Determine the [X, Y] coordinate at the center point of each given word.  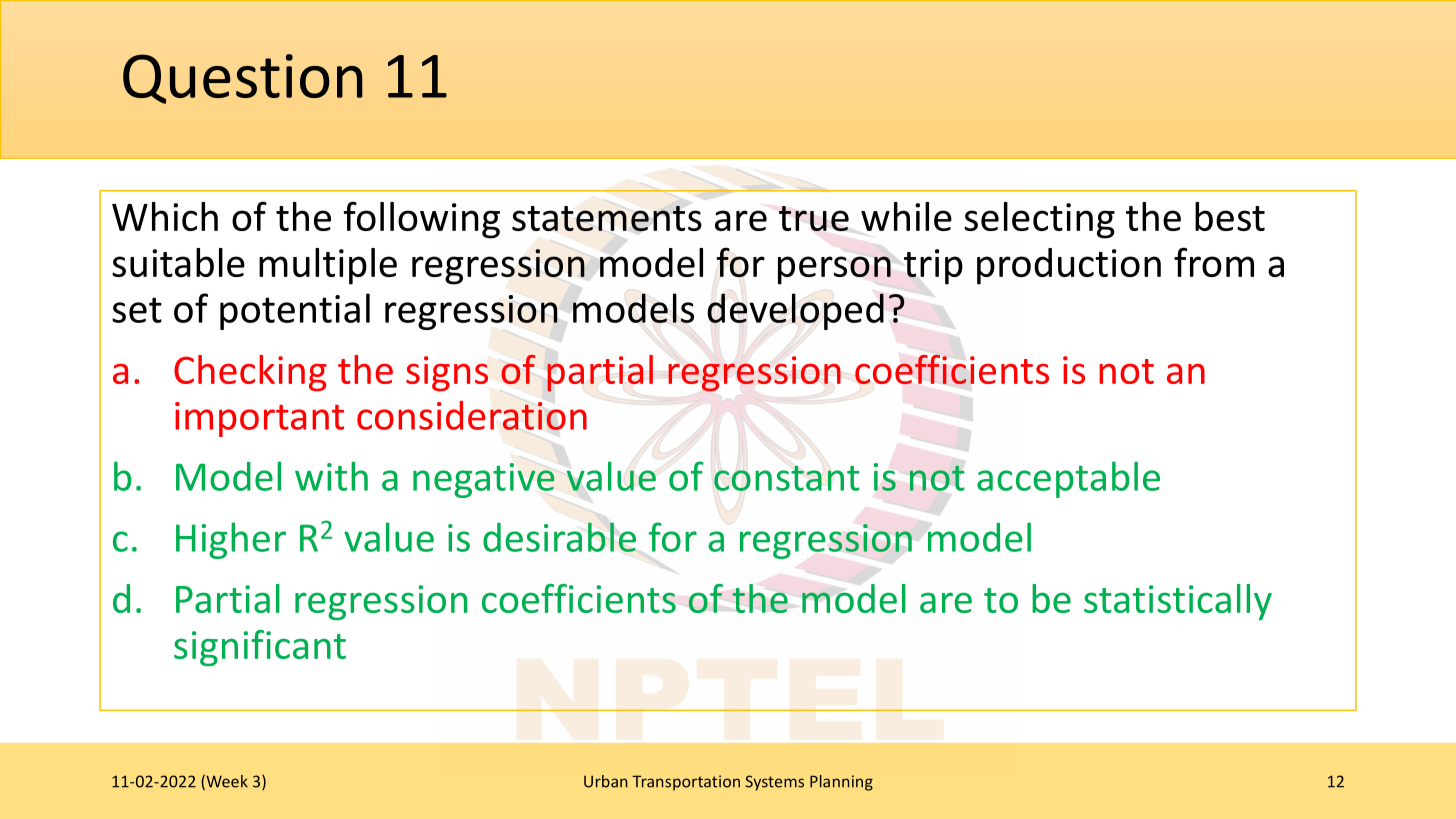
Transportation [686, 783]
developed [795, 311]
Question [243, 79]
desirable [559, 537]
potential [295, 311]
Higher [231, 540]
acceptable [1068, 479]
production [1069, 266]
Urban [606, 781]
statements [607, 219]
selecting [1039, 220]
